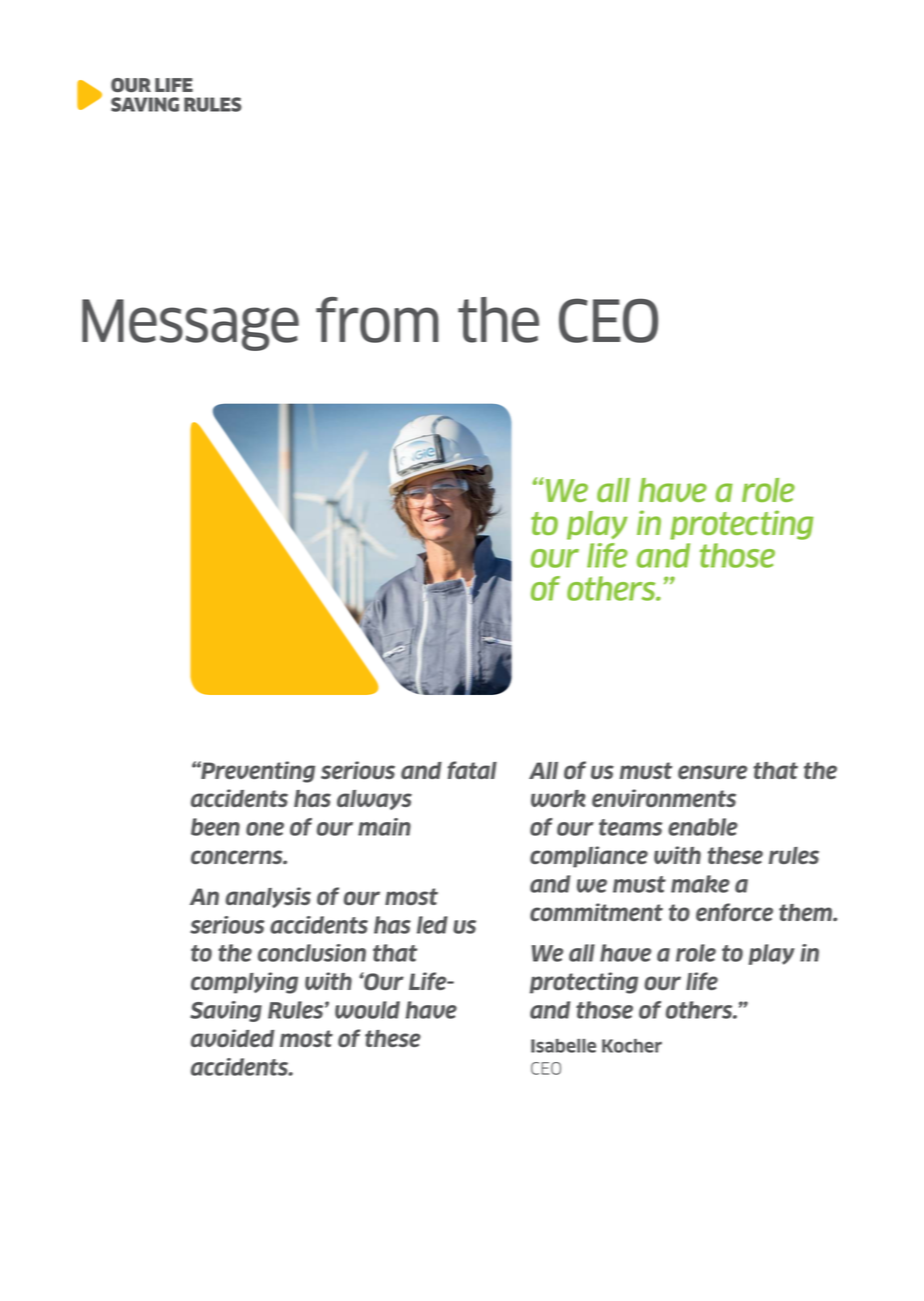 This page has width=924, height=1301. Describe the element at coordinates (472, 770) in the page. I see `fatal` at that location.
